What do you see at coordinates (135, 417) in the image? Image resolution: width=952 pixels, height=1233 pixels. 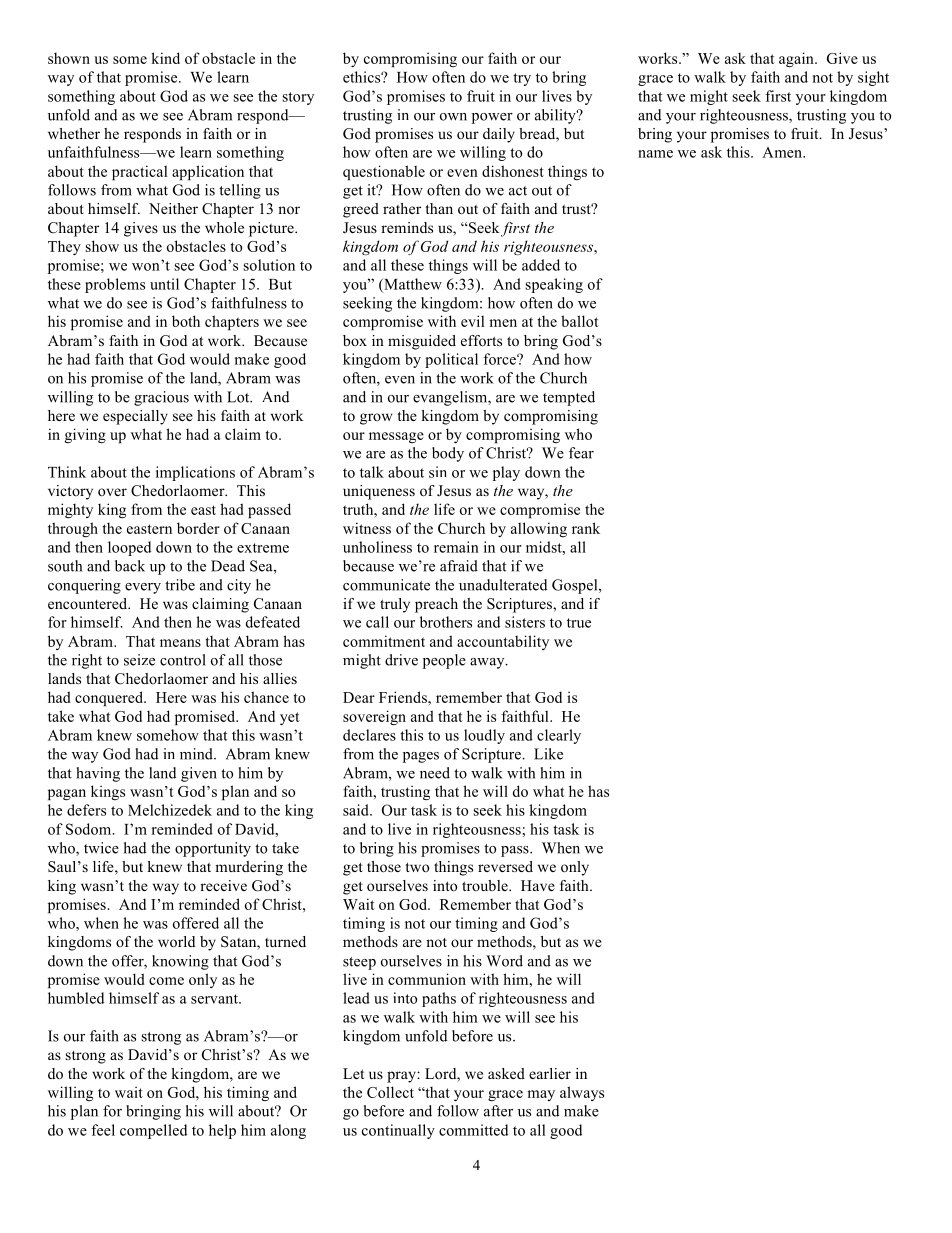 I see `especially` at bounding box center [135, 417].
